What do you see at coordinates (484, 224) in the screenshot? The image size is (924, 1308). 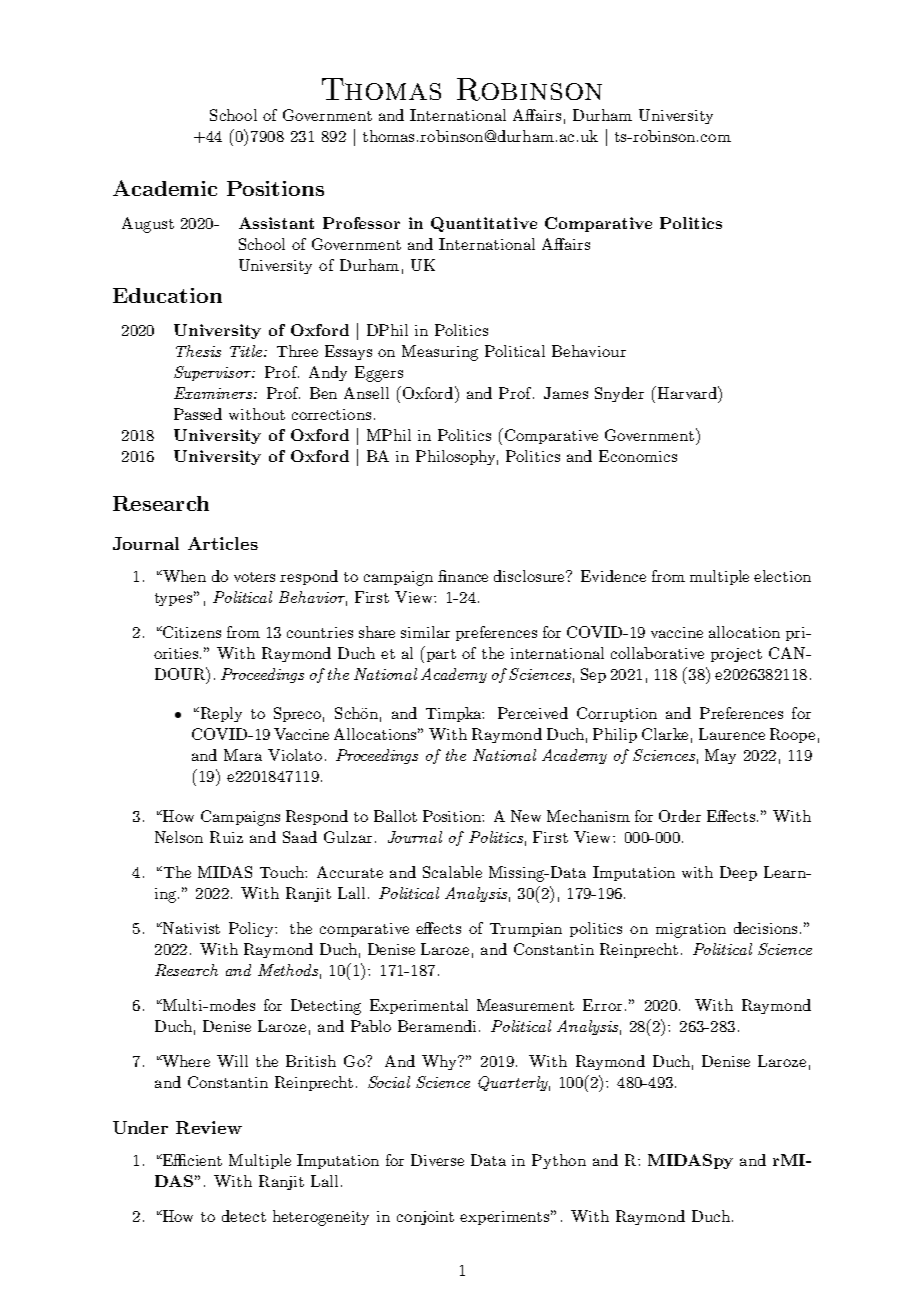 I see `Quantitative` at bounding box center [484, 224].
